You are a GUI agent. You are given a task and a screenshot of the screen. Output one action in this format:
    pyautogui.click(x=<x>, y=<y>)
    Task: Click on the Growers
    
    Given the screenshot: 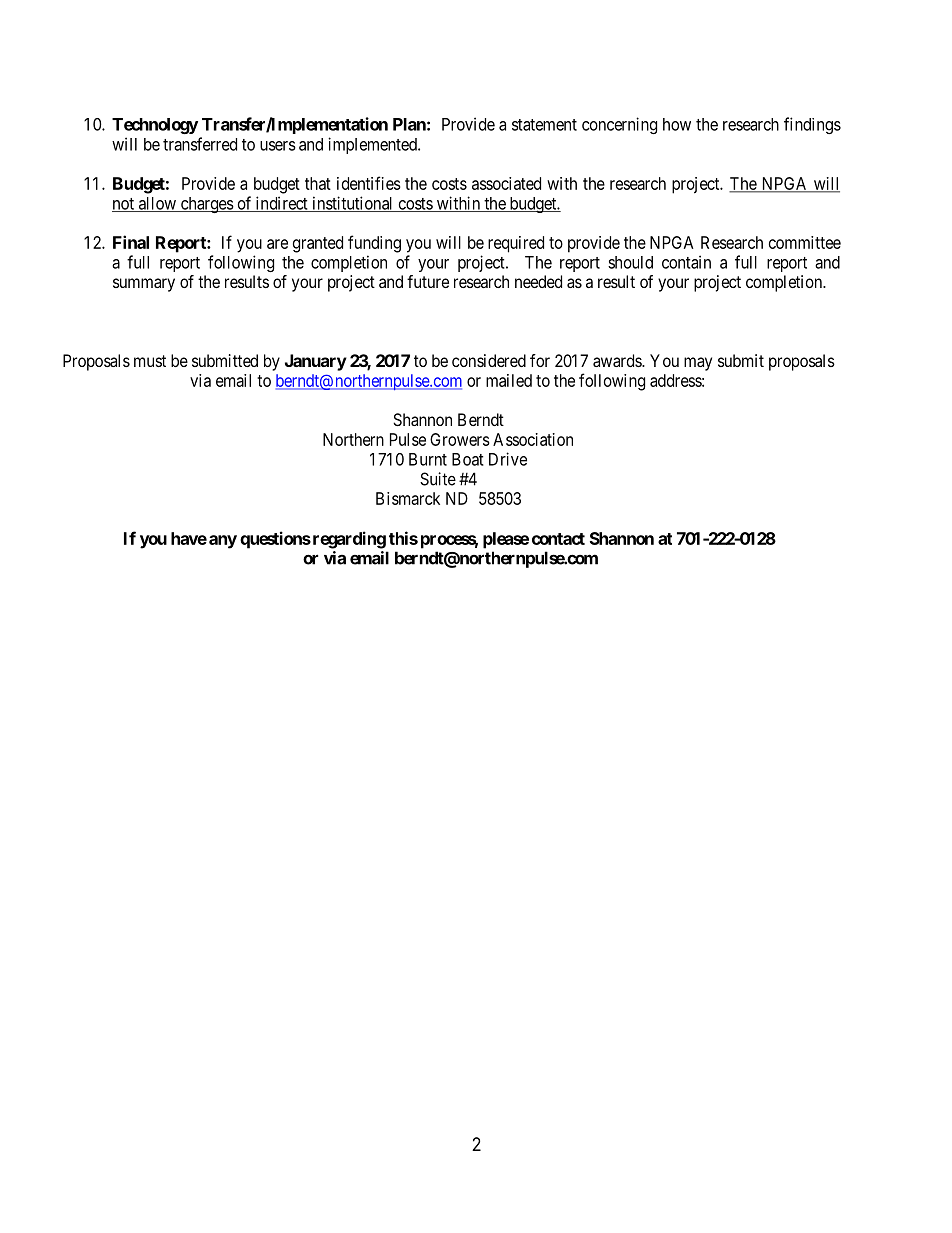 What is the action you would take?
    pyautogui.click(x=460, y=439)
